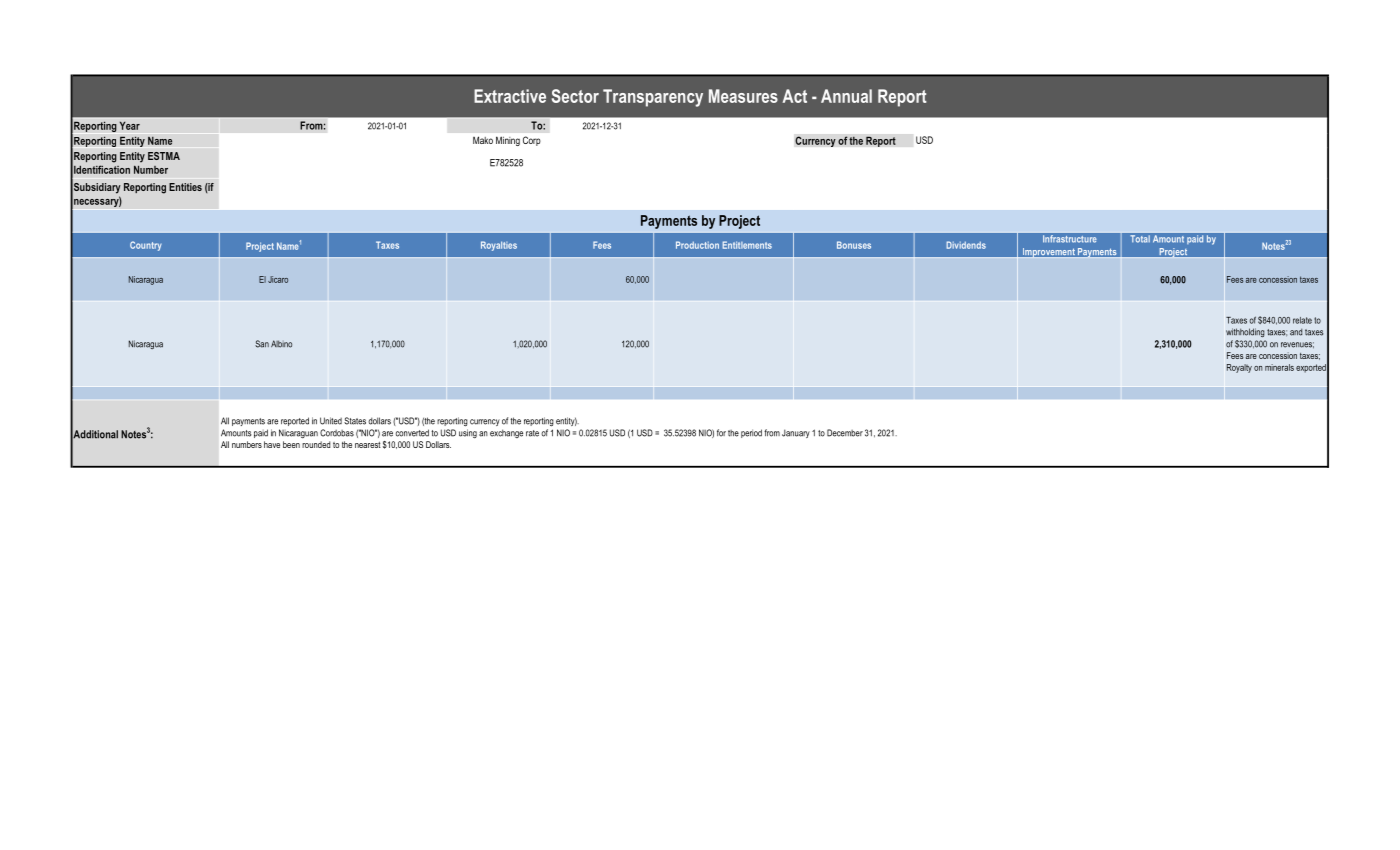  What do you see at coordinates (845, 433) in the image?
I see `December` at bounding box center [845, 433].
